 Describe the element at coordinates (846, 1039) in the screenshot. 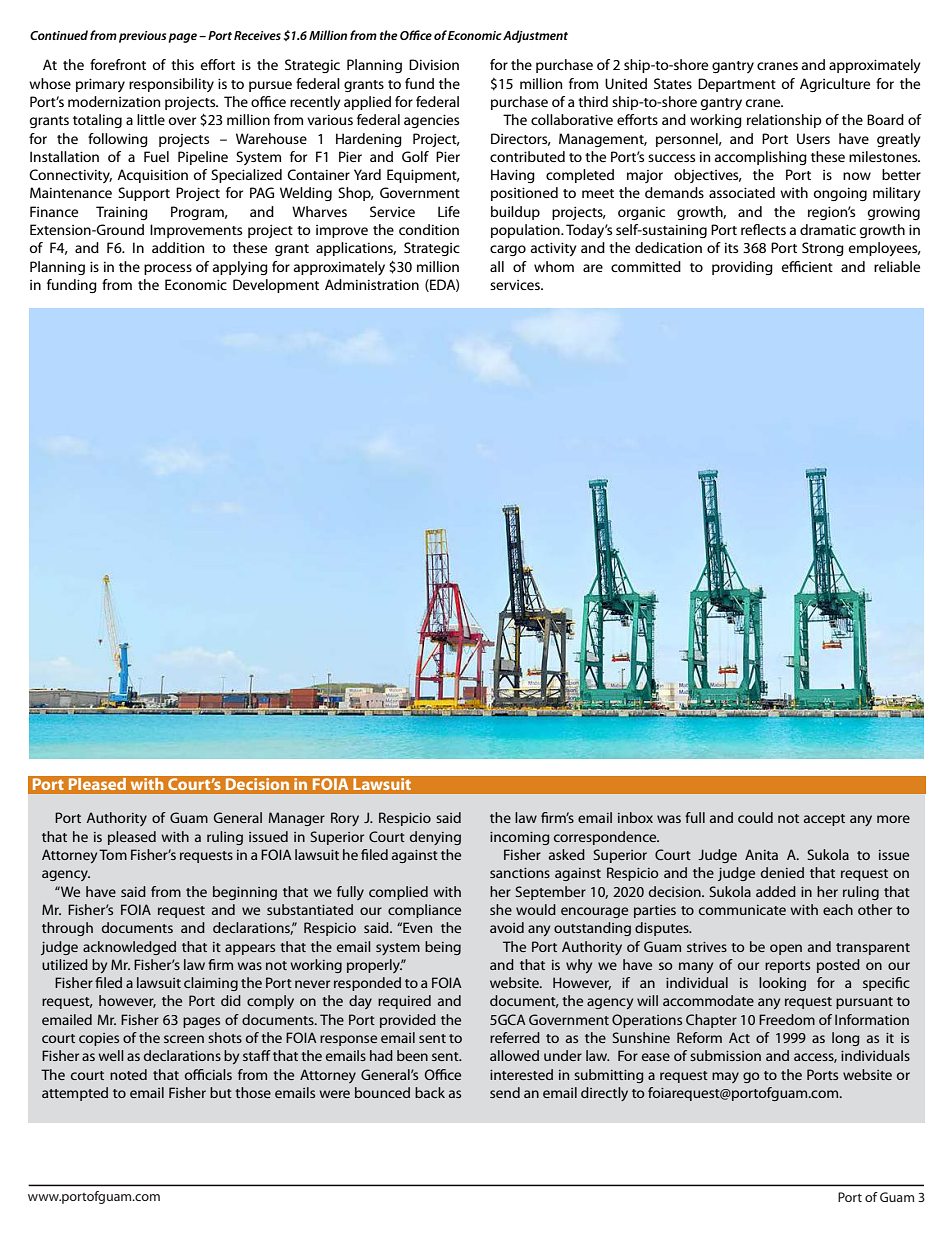

I see `long` at that location.
